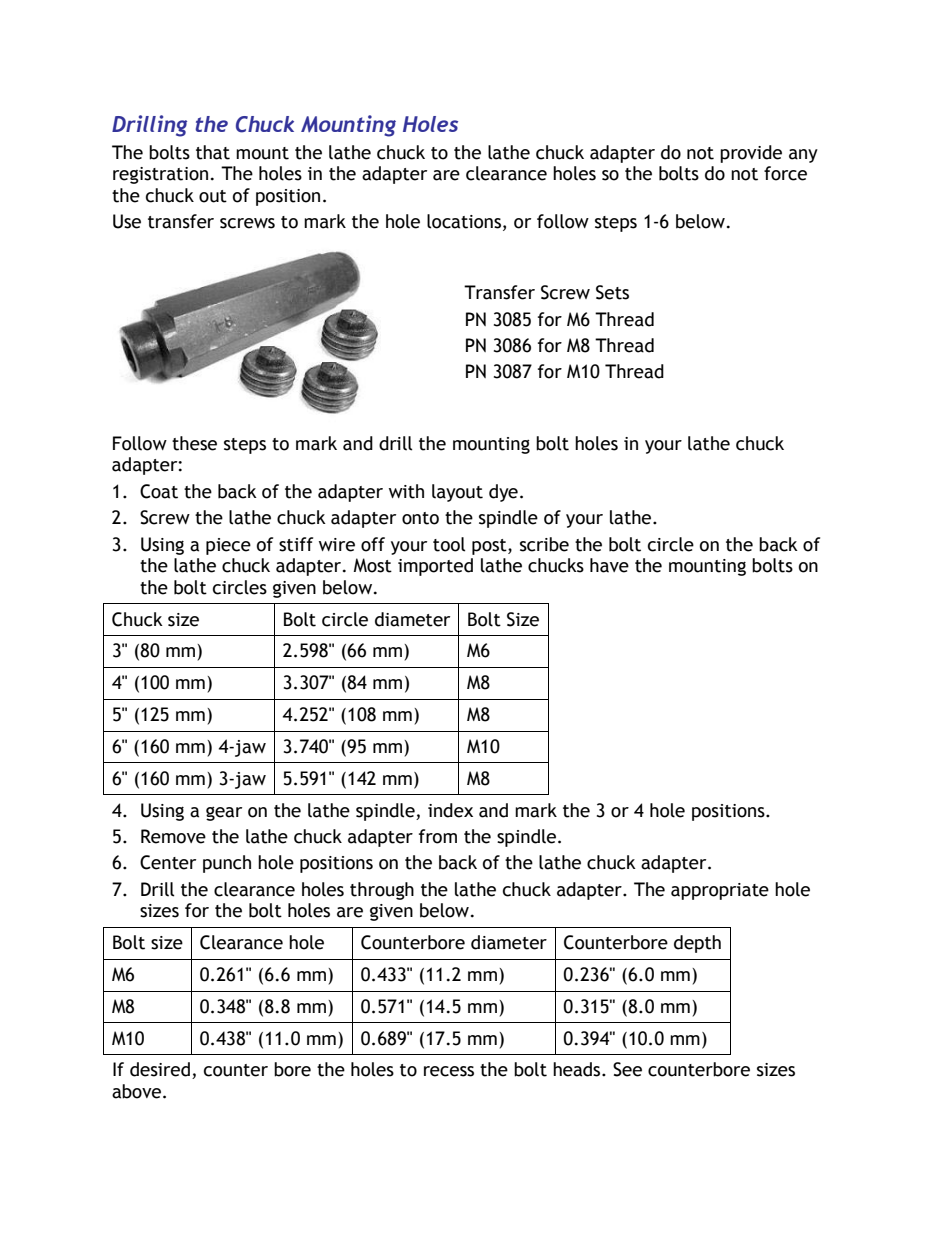 The height and width of the image is (1233, 952). Describe the element at coordinates (449, 1071) in the image. I see `recess` at that location.
